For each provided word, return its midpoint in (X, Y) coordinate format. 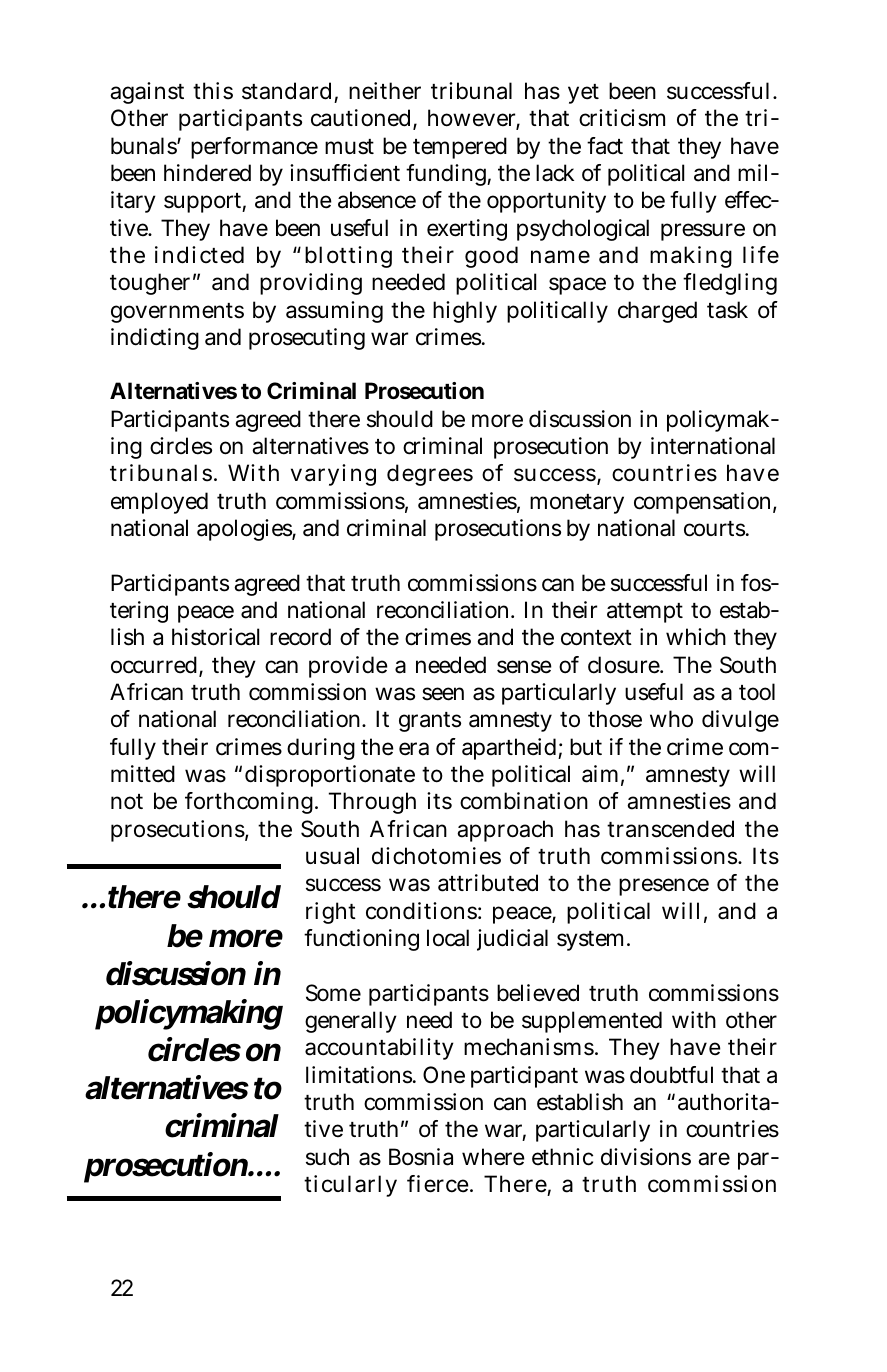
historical (215, 637)
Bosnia (421, 1157)
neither (385, 91)
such (327, 1157)
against (147, 93)
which (696, 637)
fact (605, 146)
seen (443, 694)
